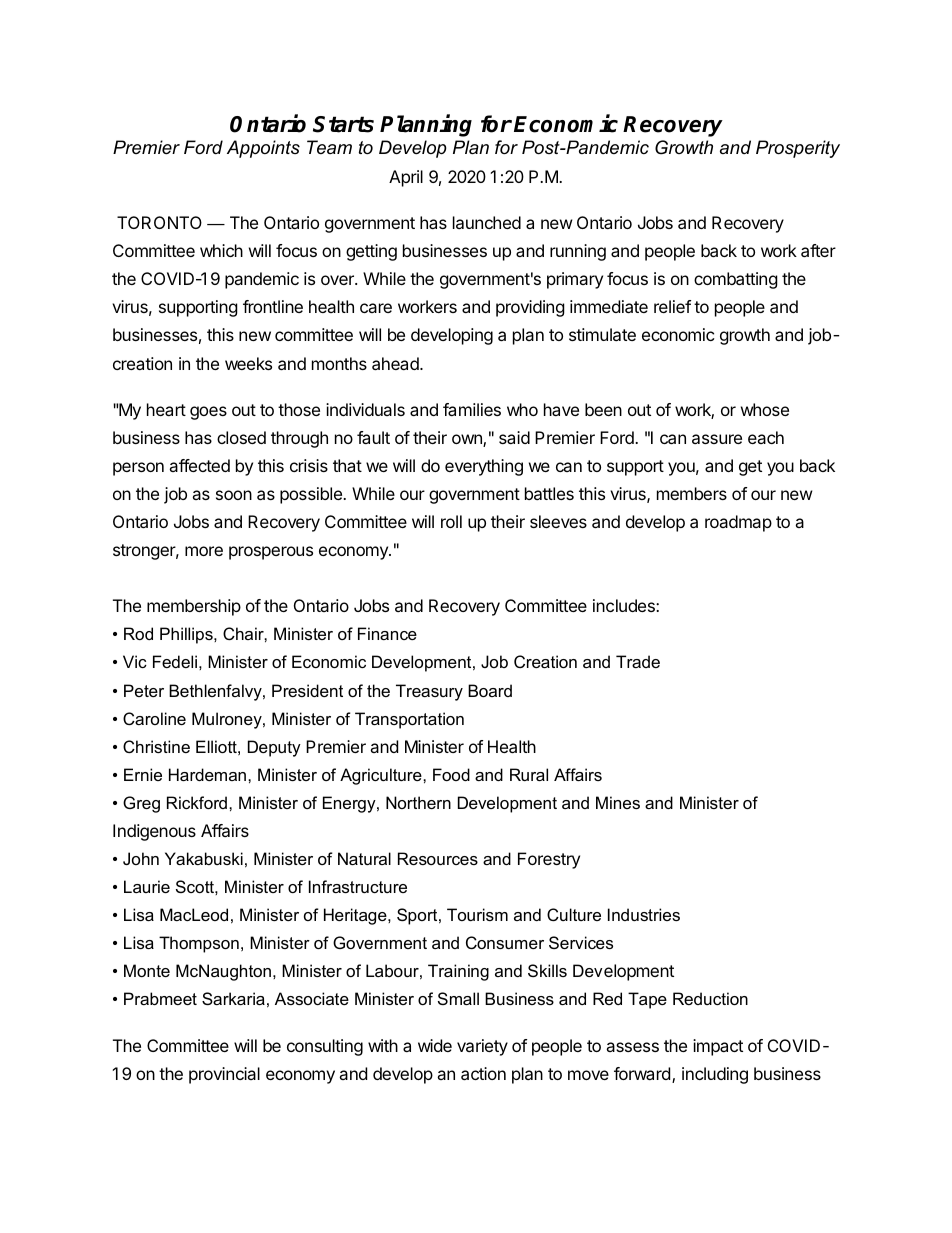  Describe the element at coordinates (263, 149) in the document. I see `Appoints` at that location.
